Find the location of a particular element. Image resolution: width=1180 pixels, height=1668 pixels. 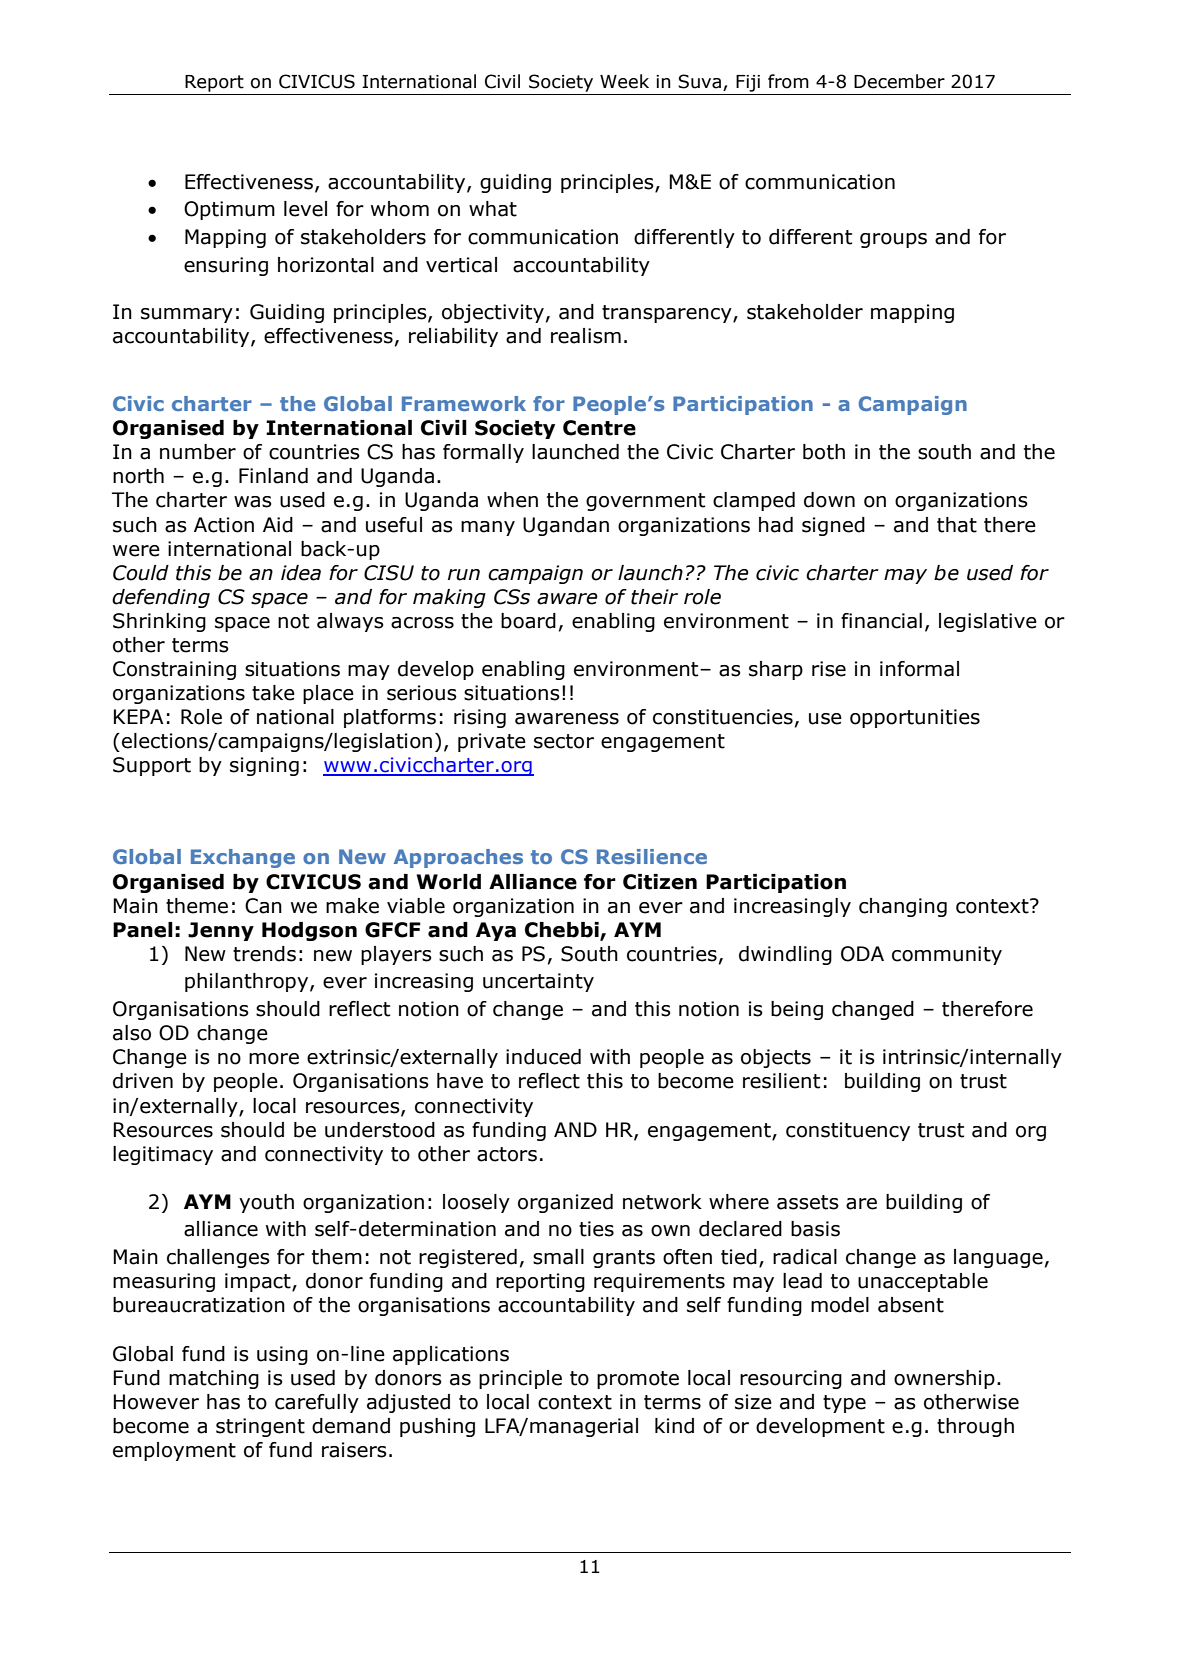

stringent is located at coordinates (260, 1427).
